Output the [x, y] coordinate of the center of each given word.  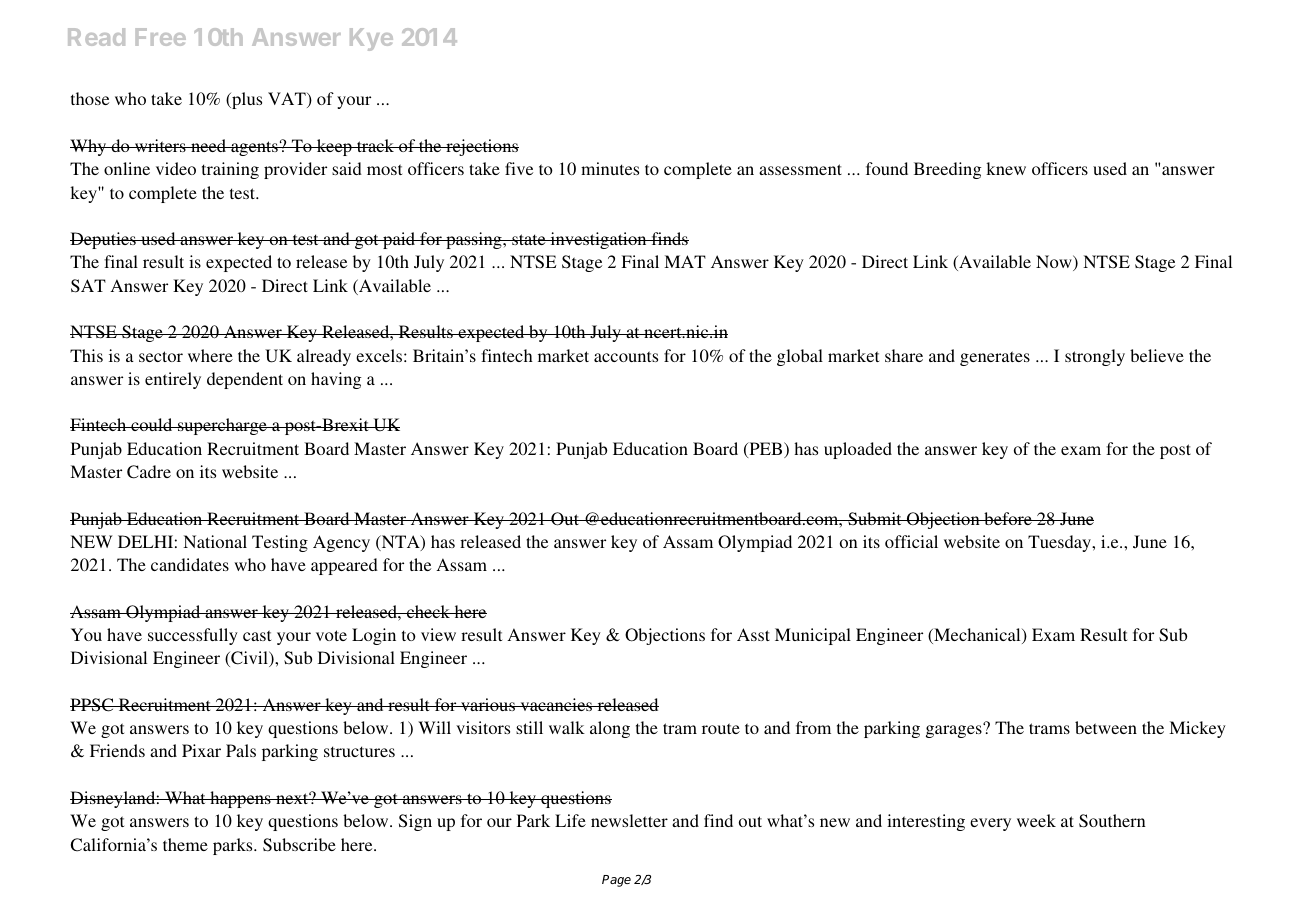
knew [1006, 168]
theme [185, 844]
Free [161, 37]
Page [616, 881]
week [1036, 820]
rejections [481, 147]
